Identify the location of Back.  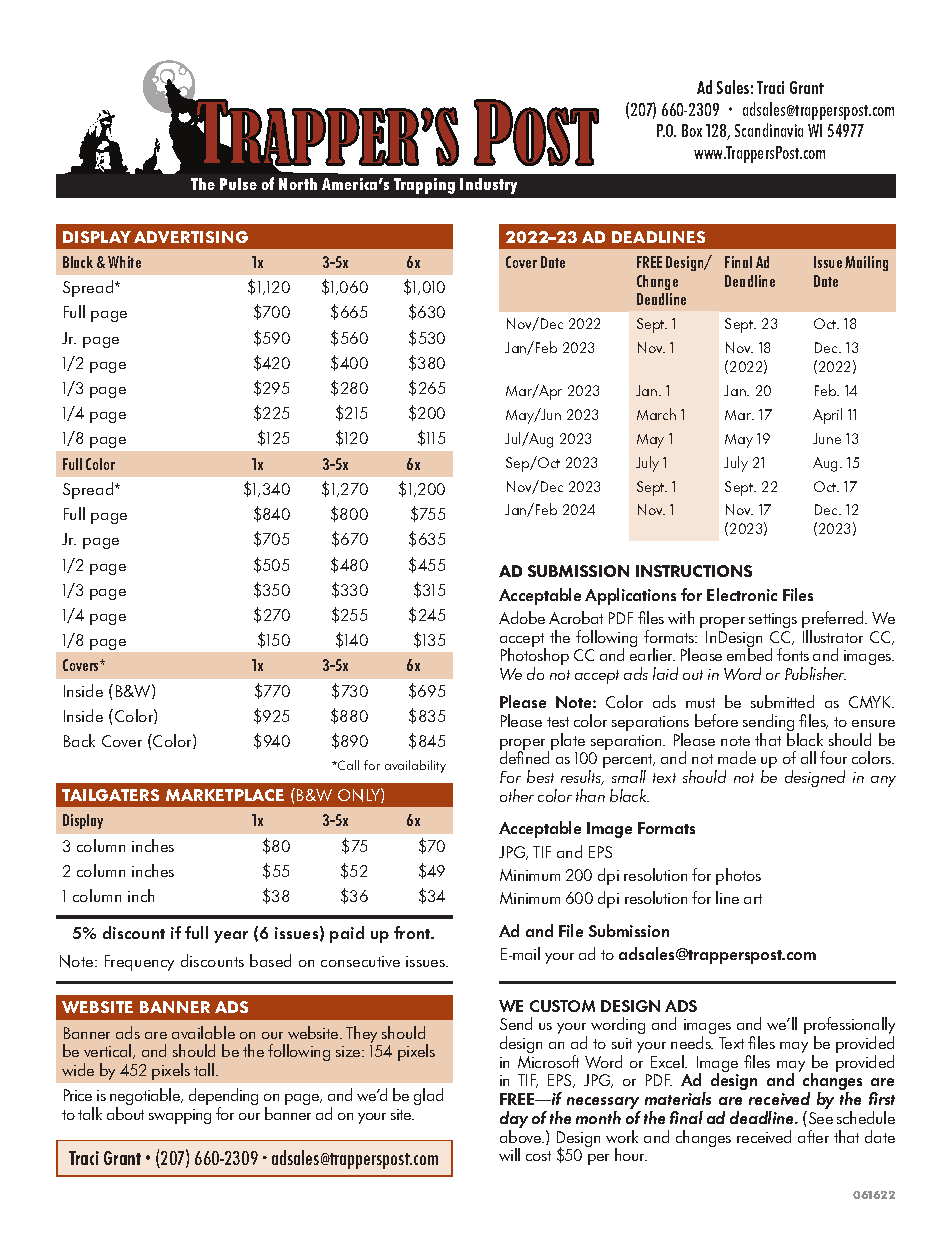
(79, 740).
